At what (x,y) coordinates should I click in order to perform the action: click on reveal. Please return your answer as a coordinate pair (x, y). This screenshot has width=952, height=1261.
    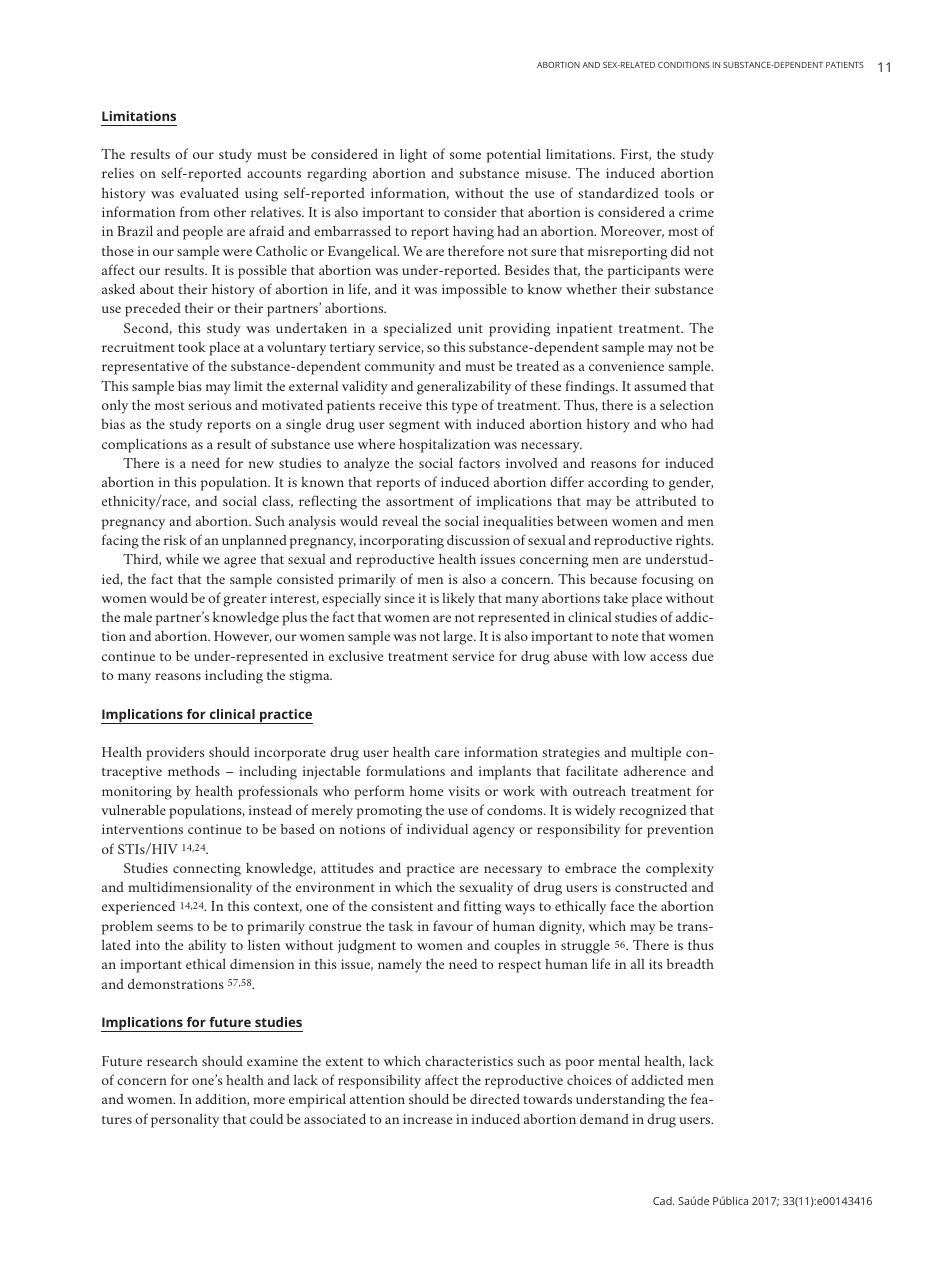
    Looking at the image, I should click on (400, 521).
